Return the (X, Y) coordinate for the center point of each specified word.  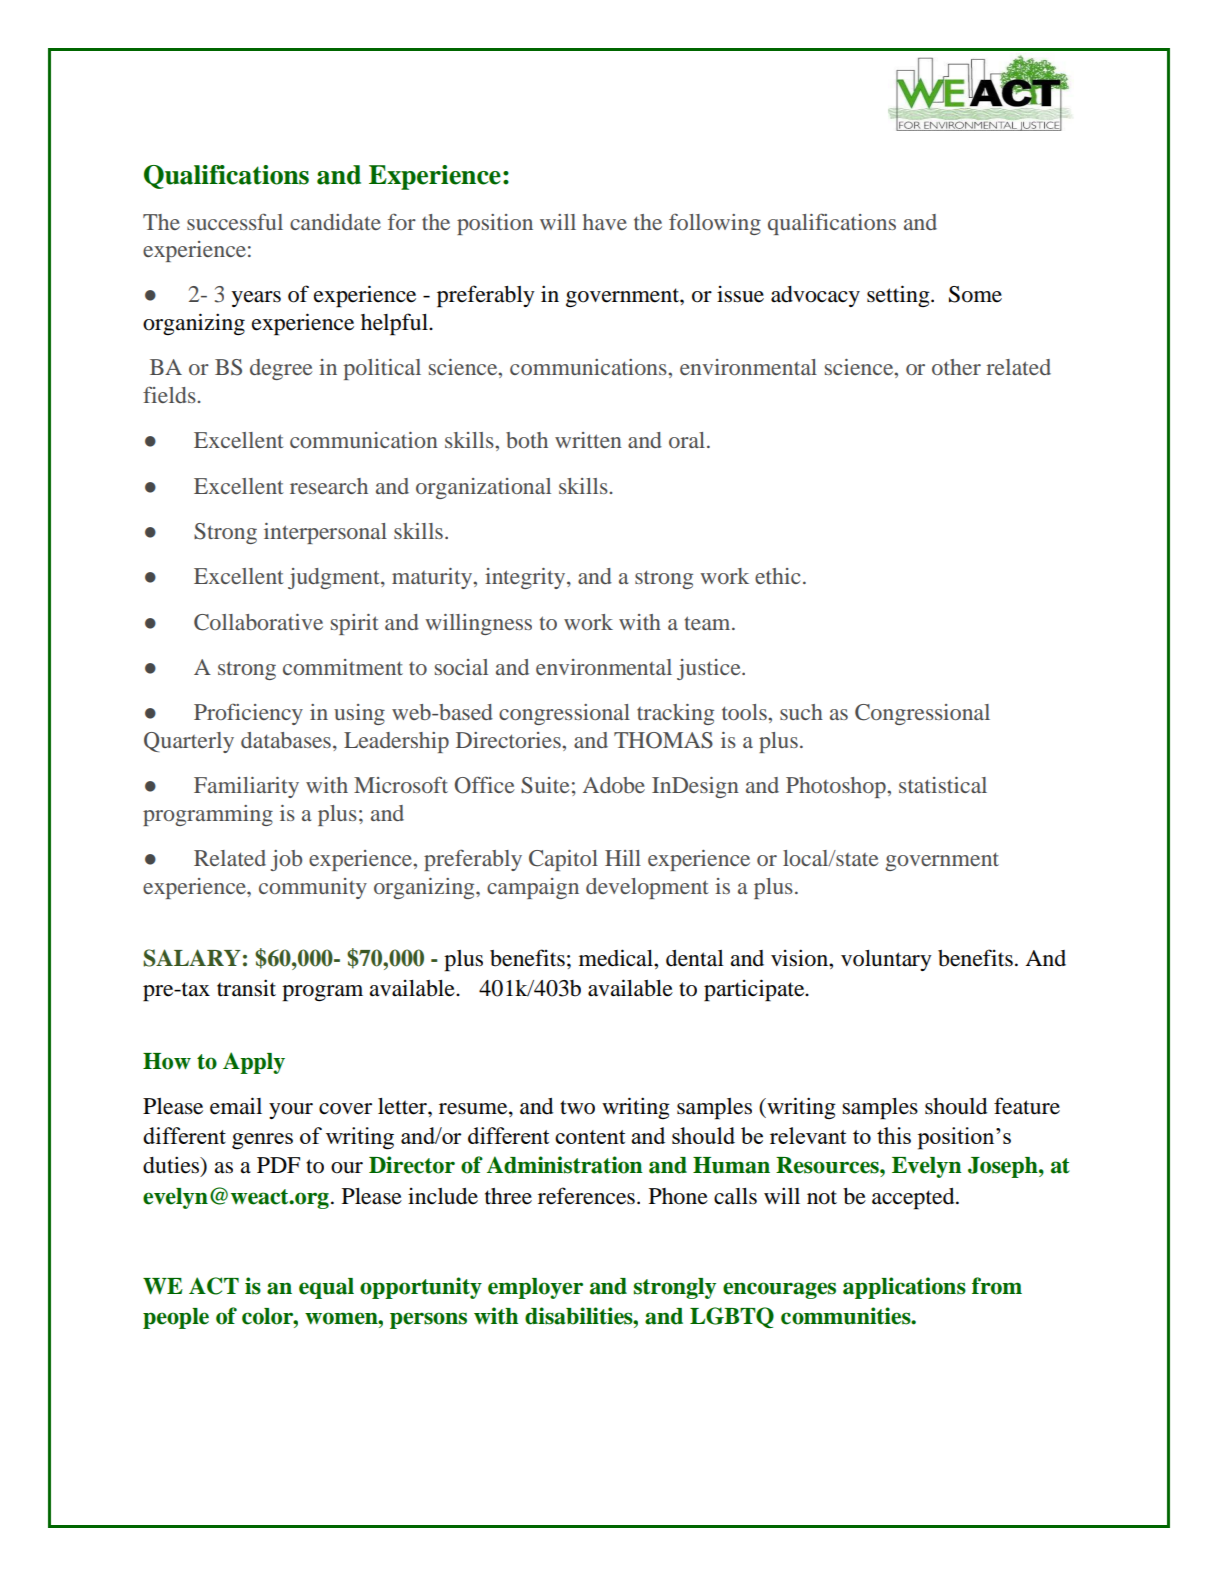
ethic (777, 576)
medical (617, 958)
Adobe (614, 785)
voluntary (886, 960)
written (588, 440)
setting (899, 296)
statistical (943, 785)
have (605, 222)
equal (326, 1288)
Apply (254, 1063)
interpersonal (325, 533)
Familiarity (246, 787)
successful (235, 221)
